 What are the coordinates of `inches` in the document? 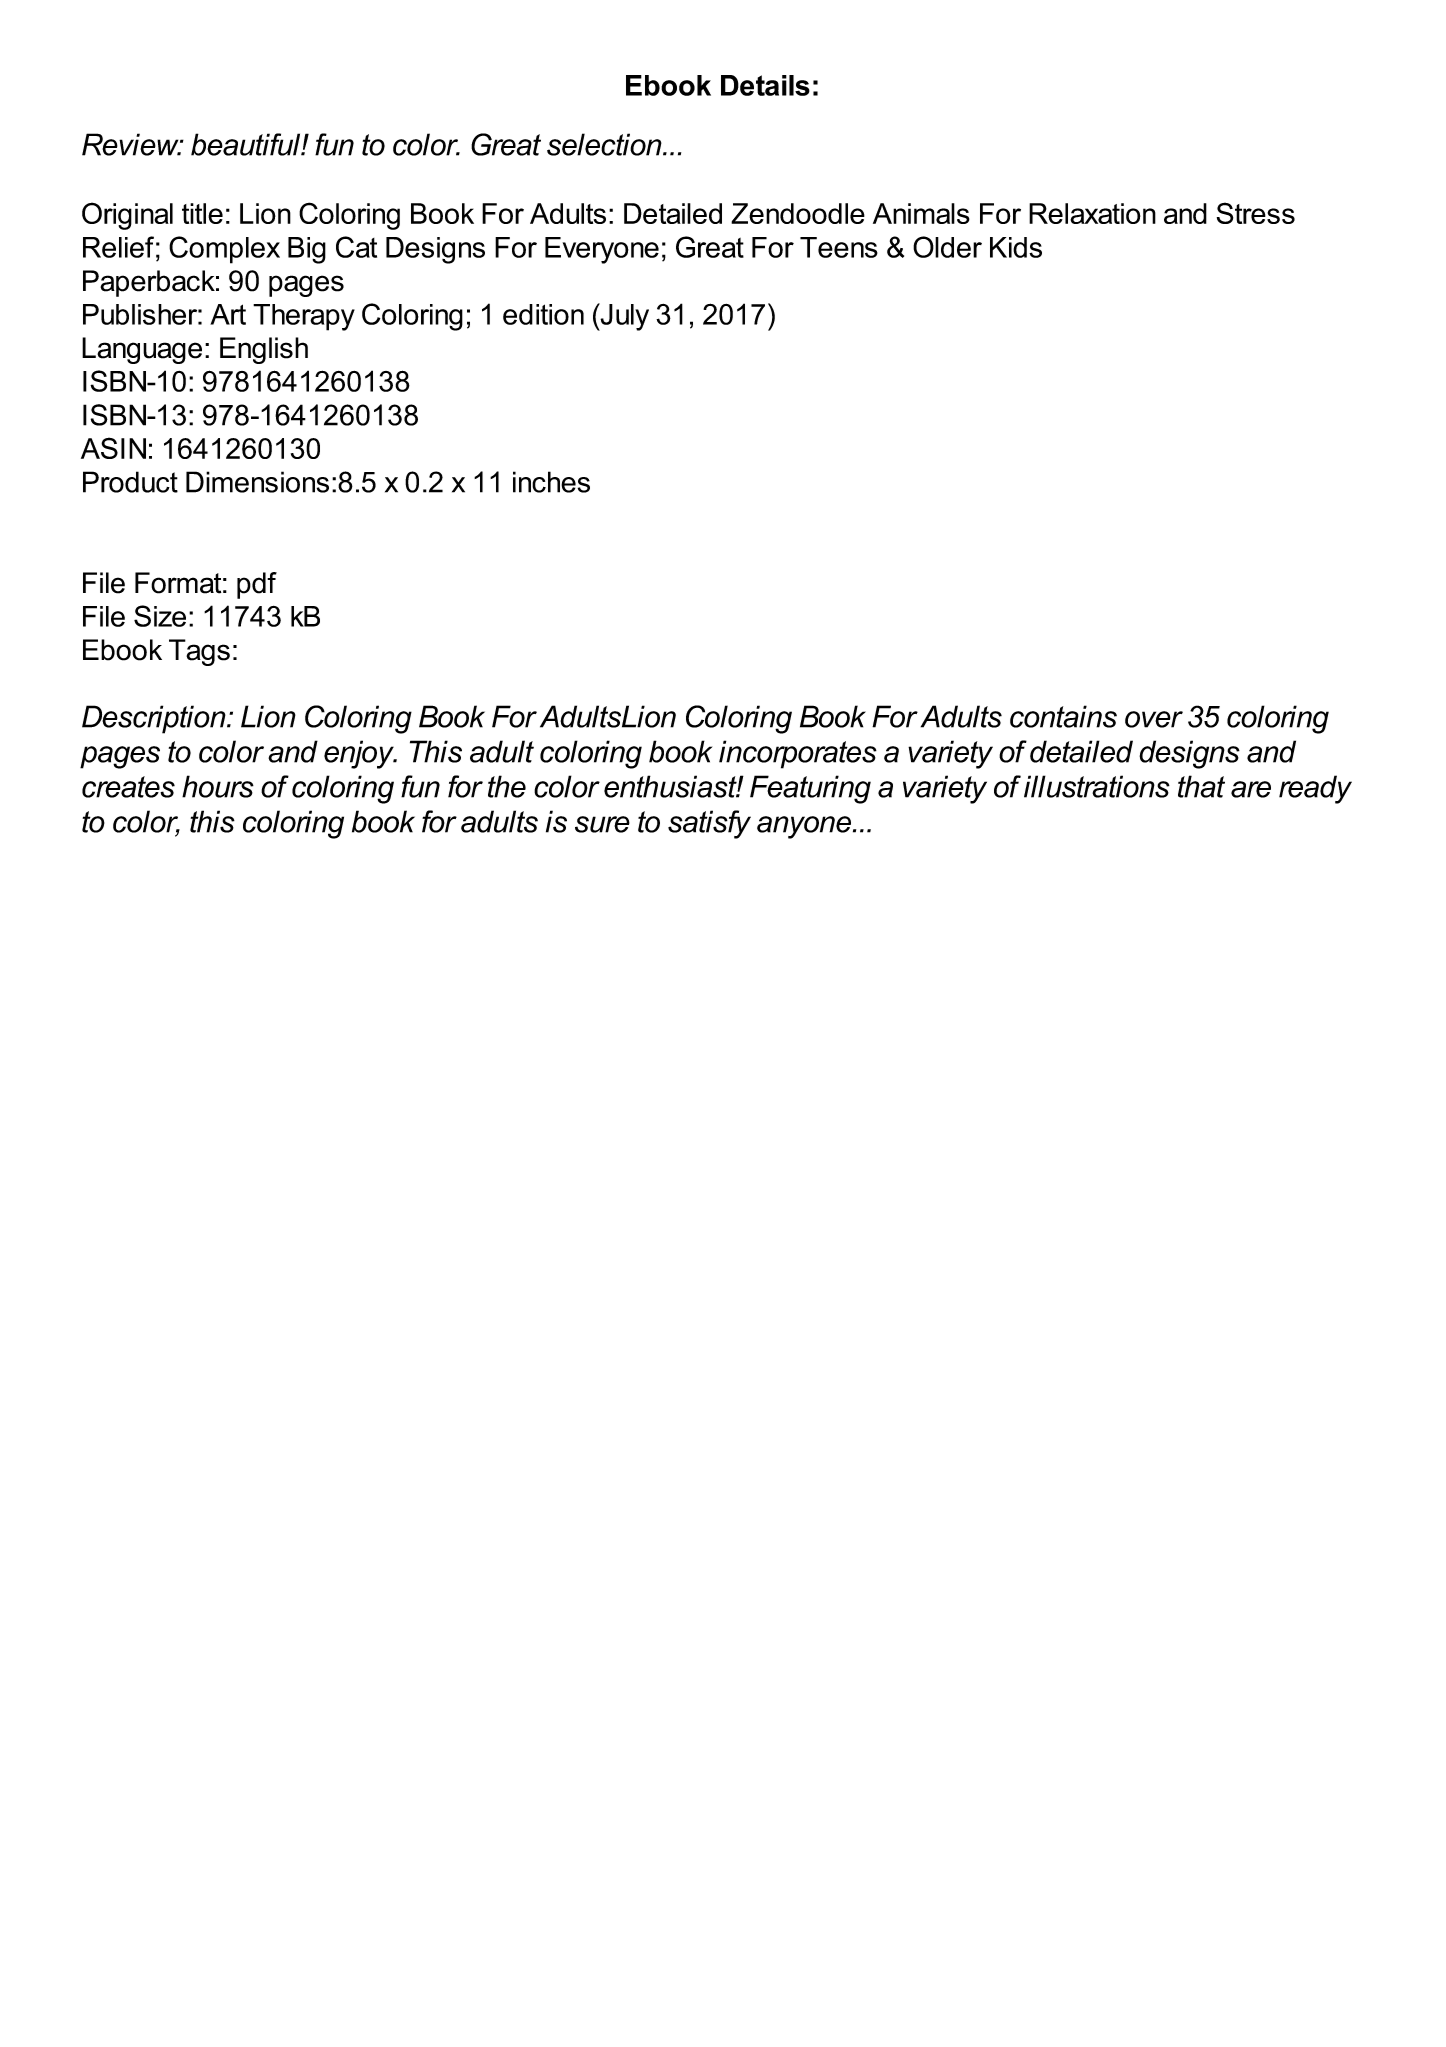 It's located at (551, 482).
